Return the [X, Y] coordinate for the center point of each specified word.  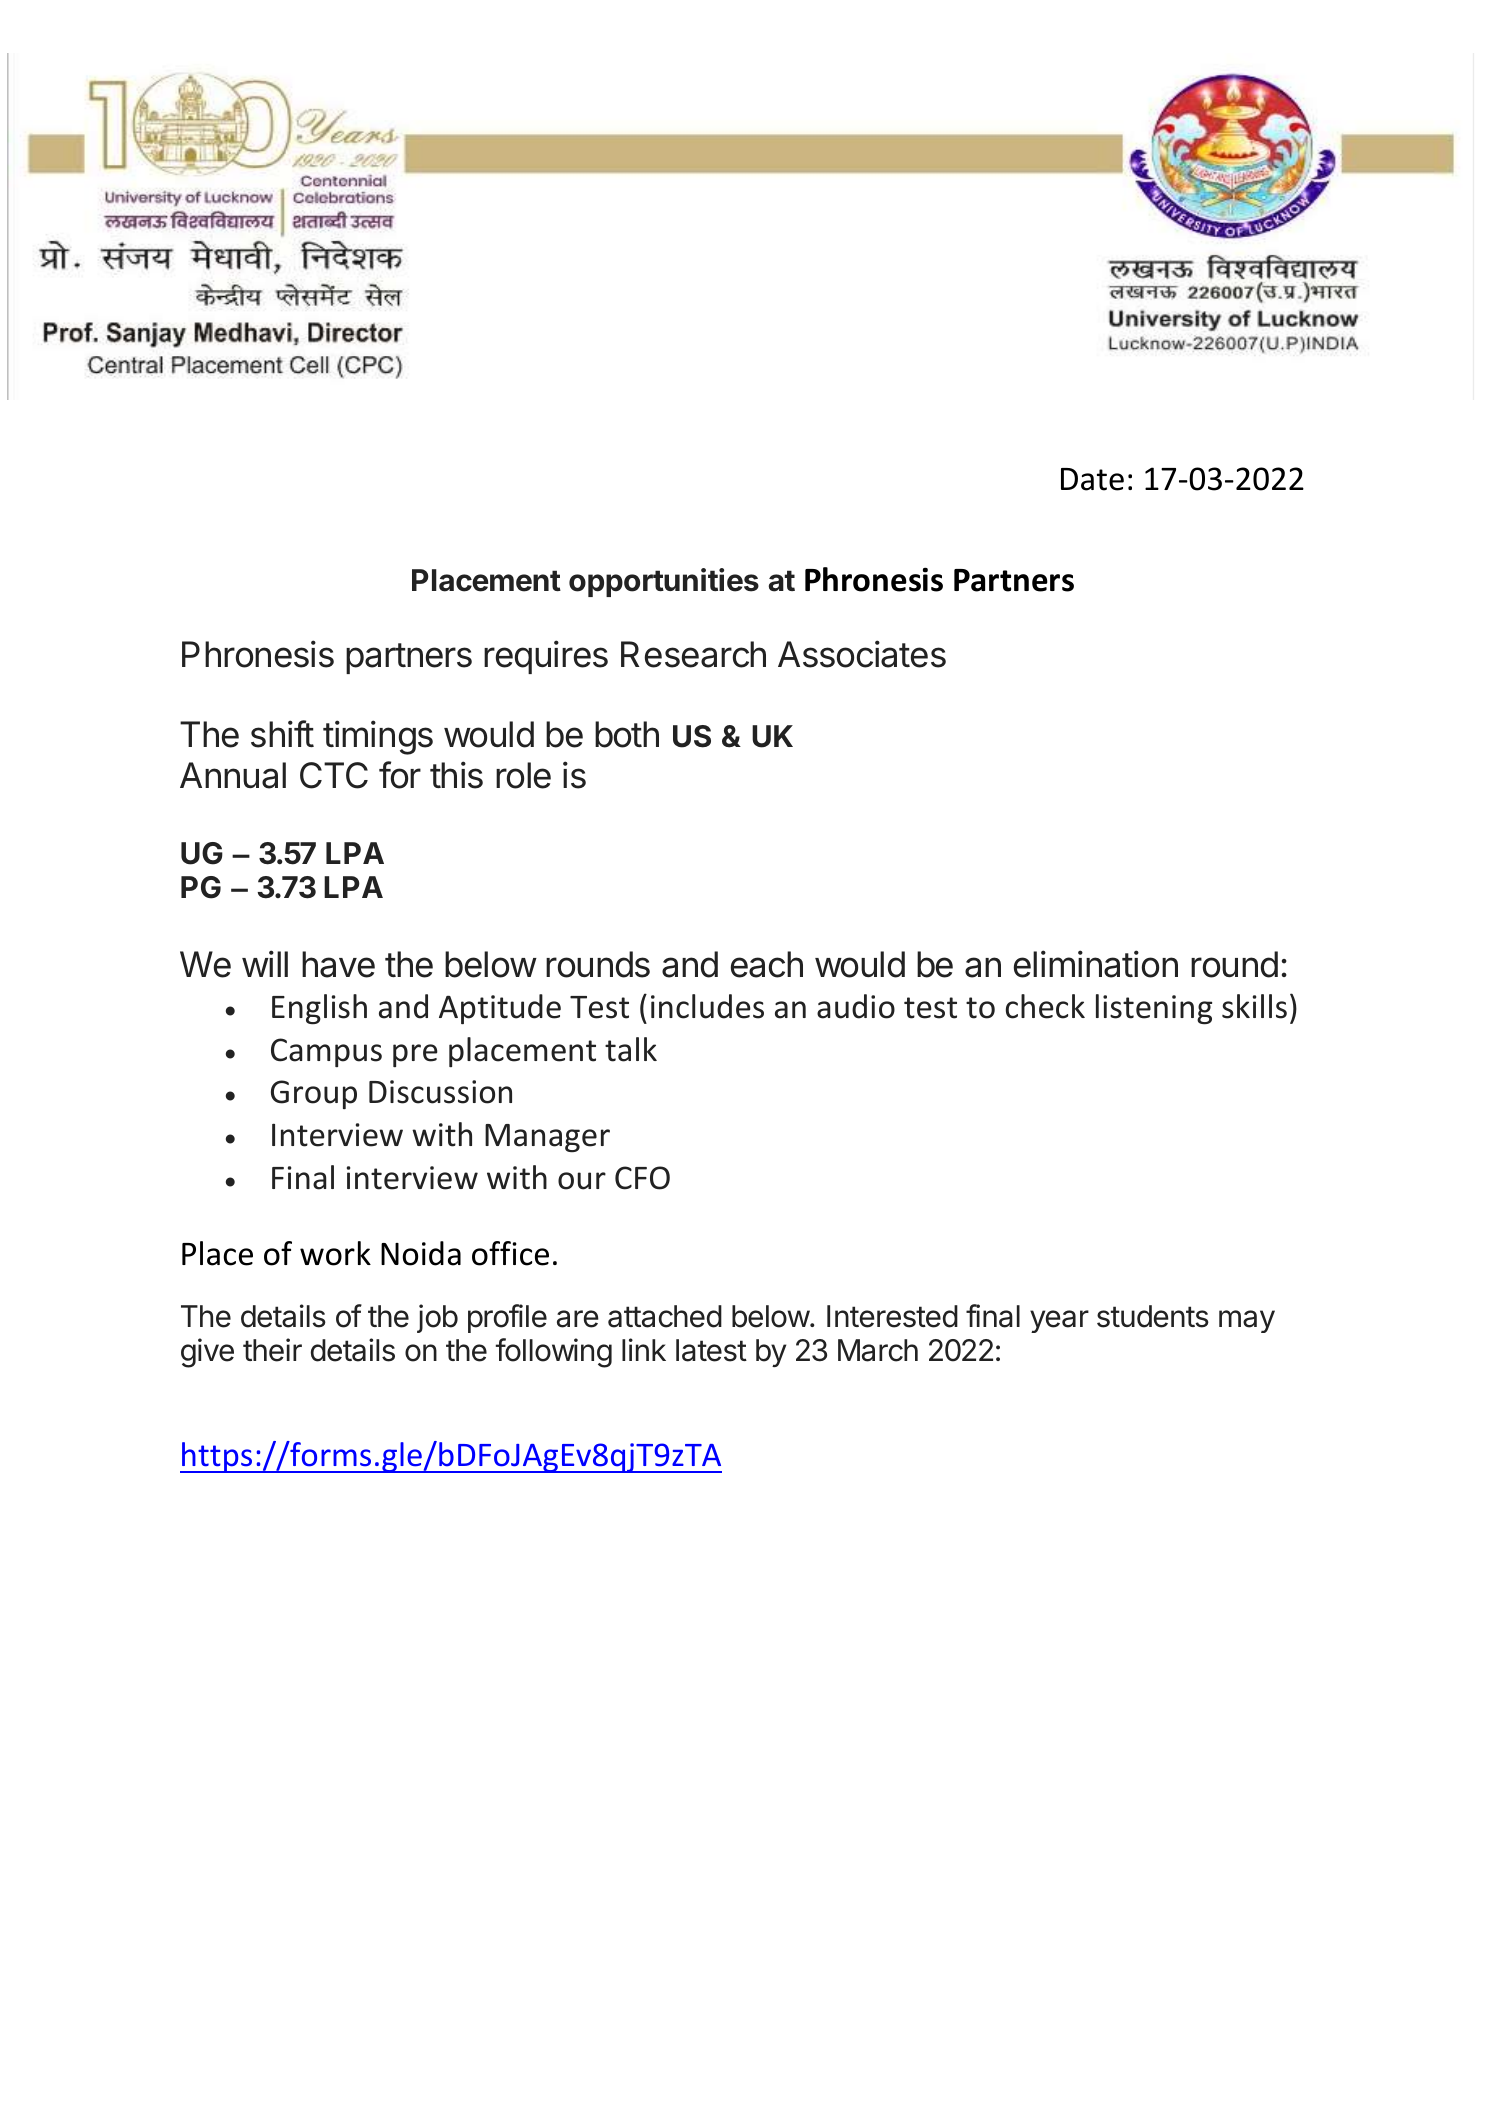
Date [1092, 479]
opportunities [664, 582]
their [272, 1350]
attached [665, 1316]
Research [693, 654]
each [767, 964]
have [338, 964]
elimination [1096, 964]
